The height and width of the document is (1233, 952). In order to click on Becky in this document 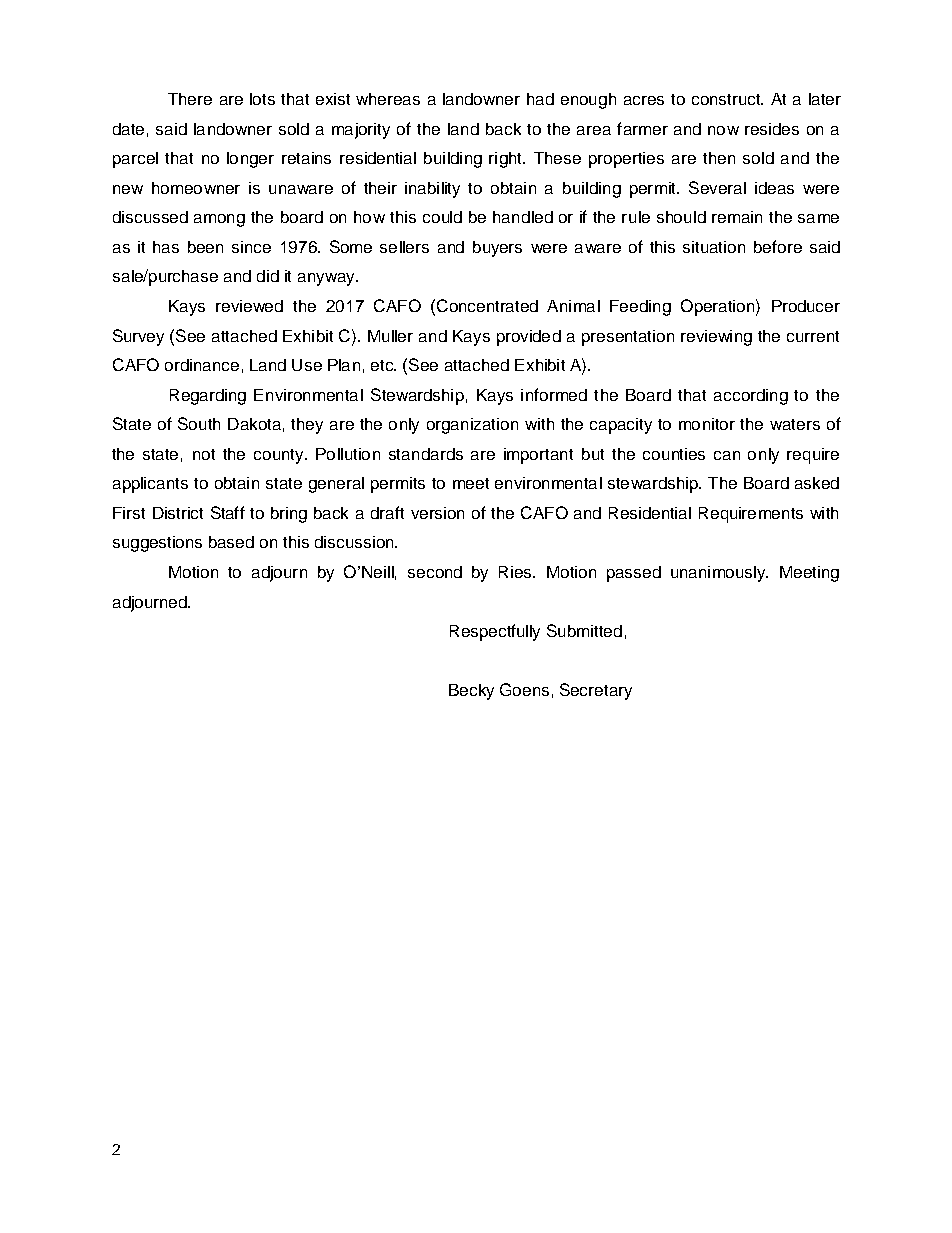, I will do `click(471, 692)`.
